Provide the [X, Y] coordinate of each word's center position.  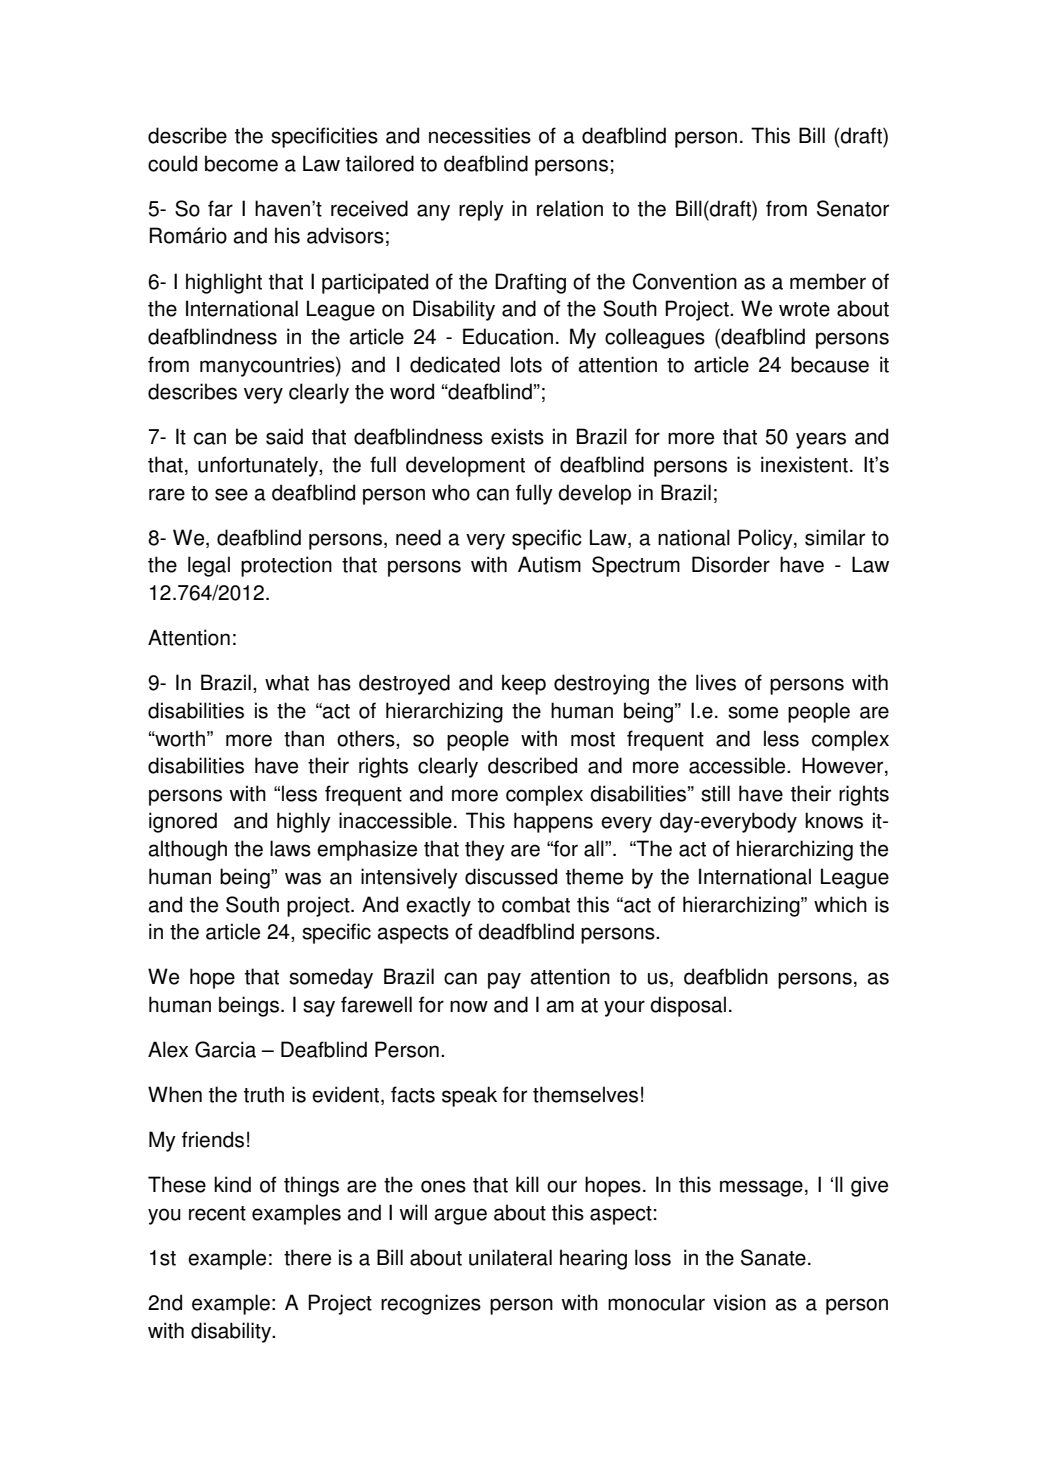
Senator [853, 208]
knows [834, 820]
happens [553, 822]
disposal [688, 1006]
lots [526, 364]
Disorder [731, 564]
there [307, 1257]
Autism [549, 564]
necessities [480, 135]
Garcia [225, 1049]
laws [290, 848]
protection [286, 566]
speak [469, 1096]
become [241, 163]
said [284, 436]
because [830, 364]
